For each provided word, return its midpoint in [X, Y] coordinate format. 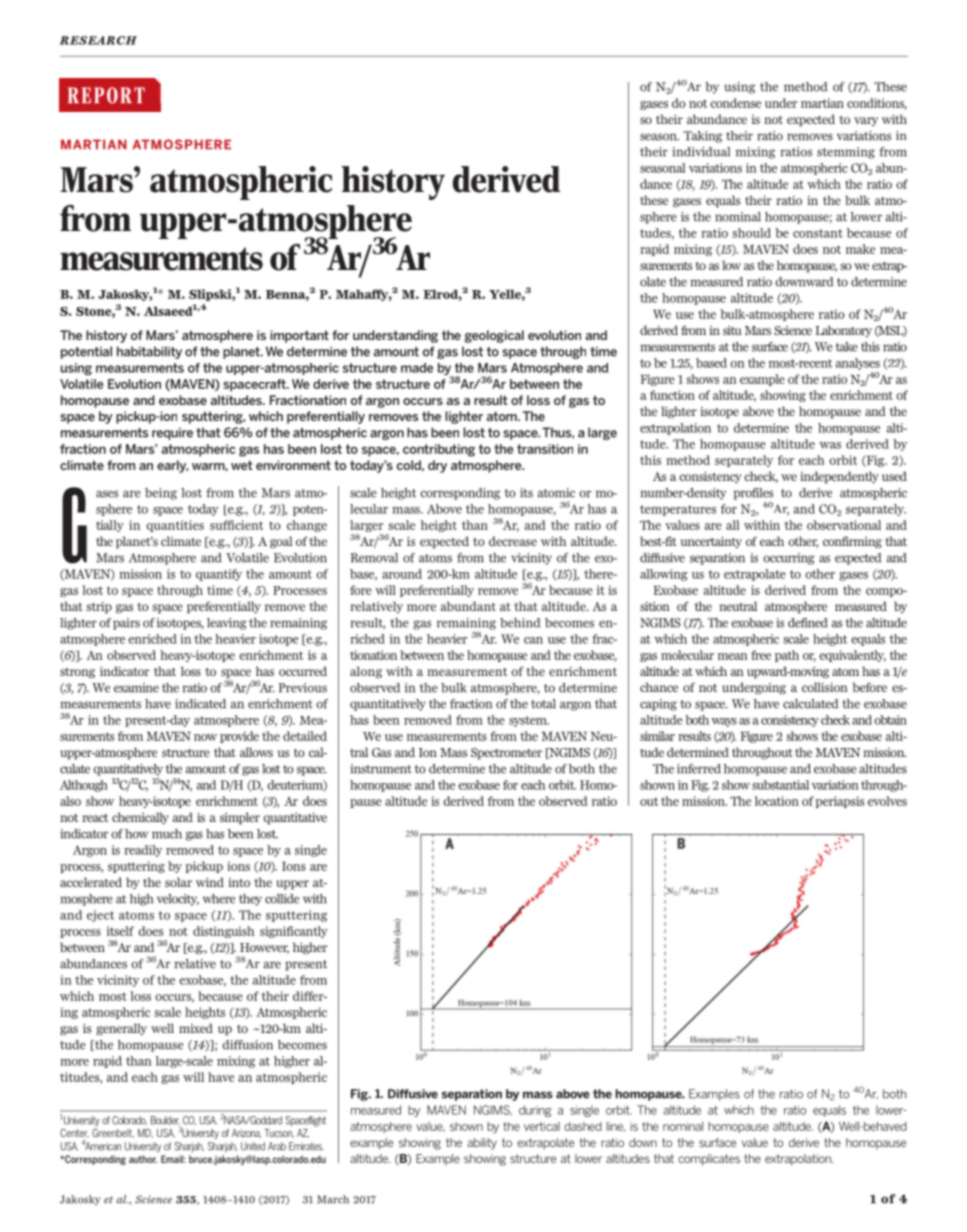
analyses [858, 364]
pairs [126, 624]
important [299, 336]
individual [701, 152]
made [417, 368]
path [787, 656]
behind [520, 623]
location [777, 801]
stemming [846, 153]
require [172, 434]
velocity [178, 900]
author [143, 1159]
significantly [294, 932]
